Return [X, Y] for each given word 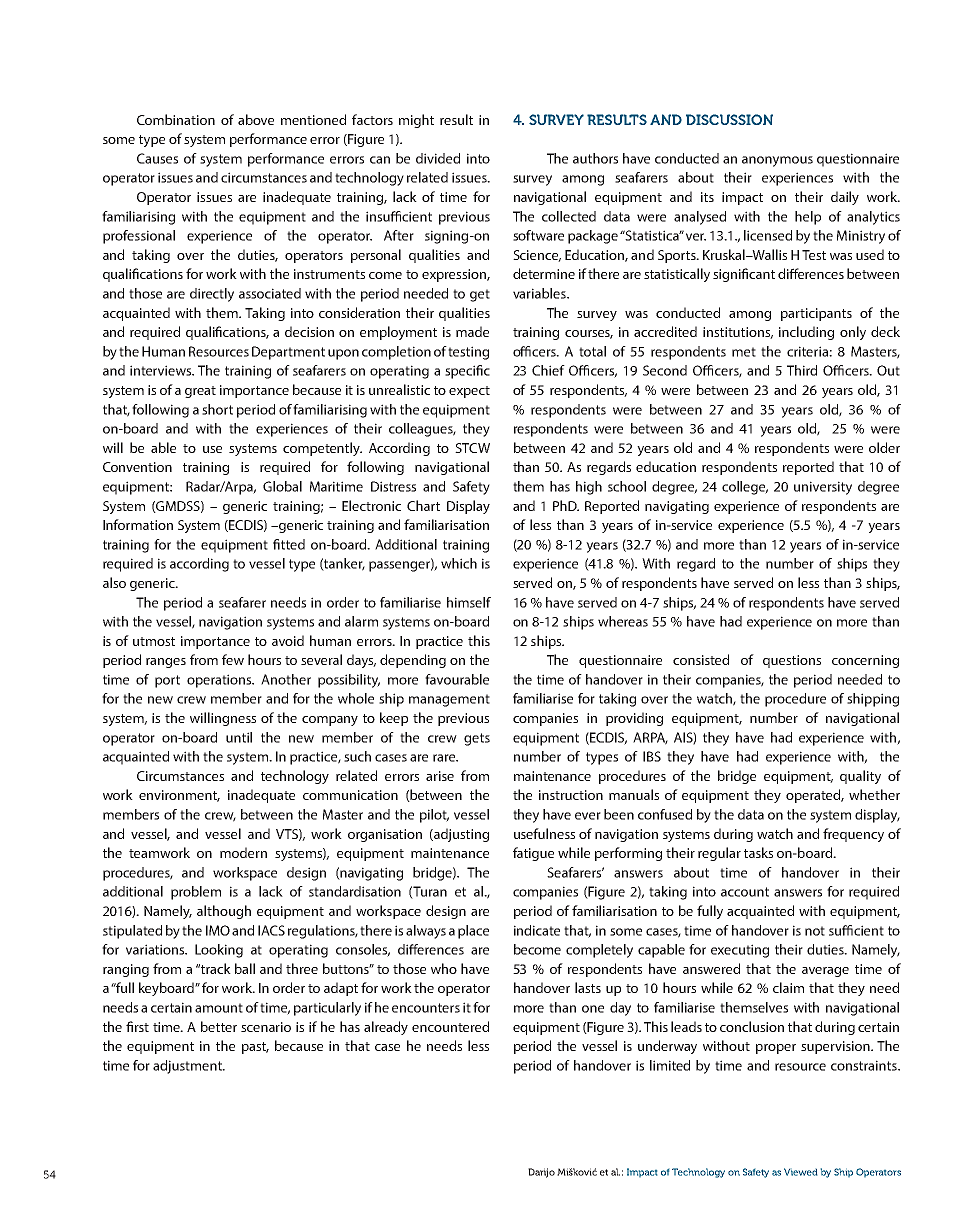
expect [469, 392]
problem [196, 893]
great [200, 392]
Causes [157, 158]
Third [802, 370]
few [233, 659]
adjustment [188, 1067]
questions [792, 661]
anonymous [777, 161]
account [745, 892]
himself [469, 602]
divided [438, 158]
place [473, 932]
